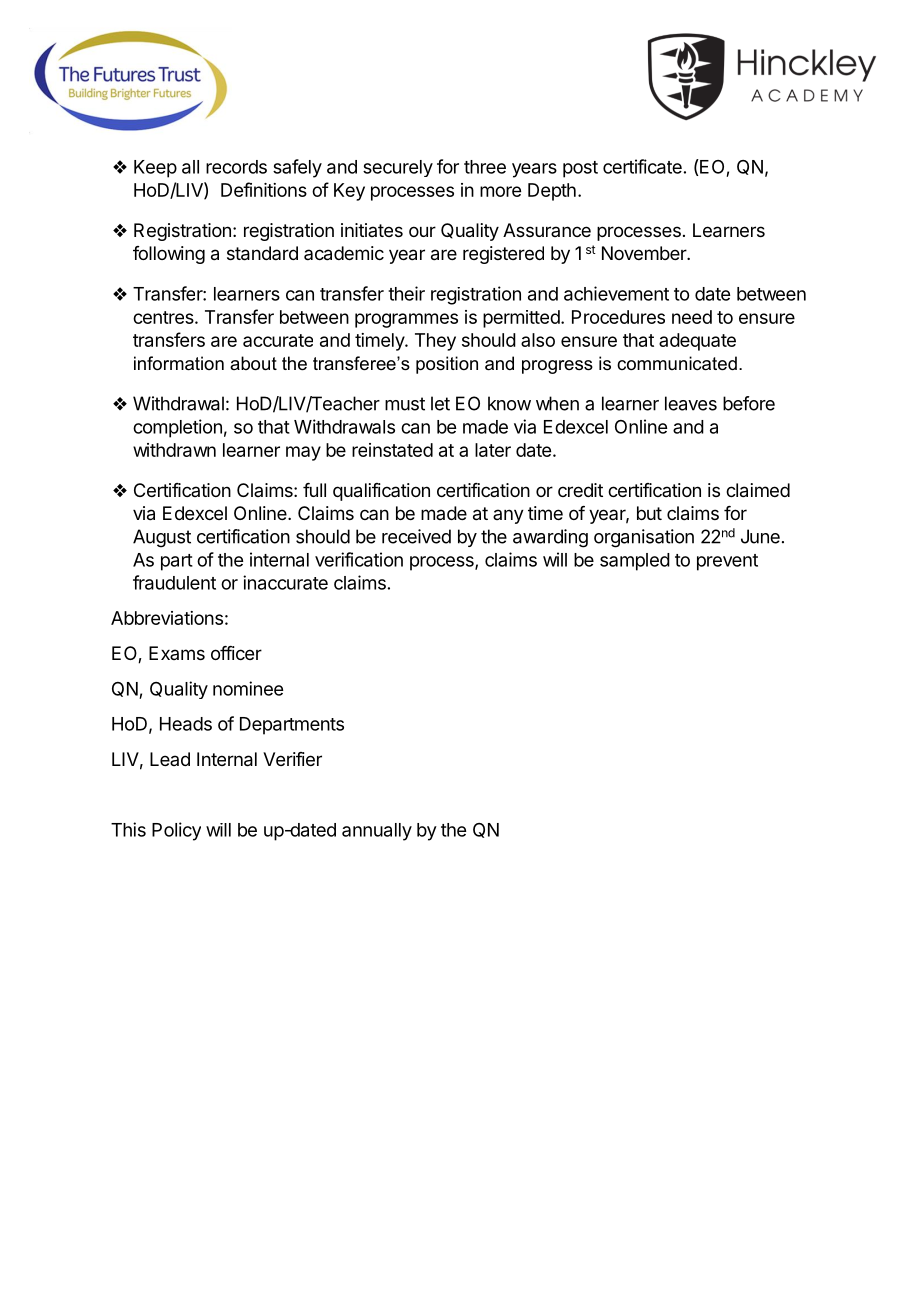 This screenshot has width=924, height=1308. What do you see at coordinates (649, 513) in the screenshot?
I see `but` at bounding box center [649, 513].
